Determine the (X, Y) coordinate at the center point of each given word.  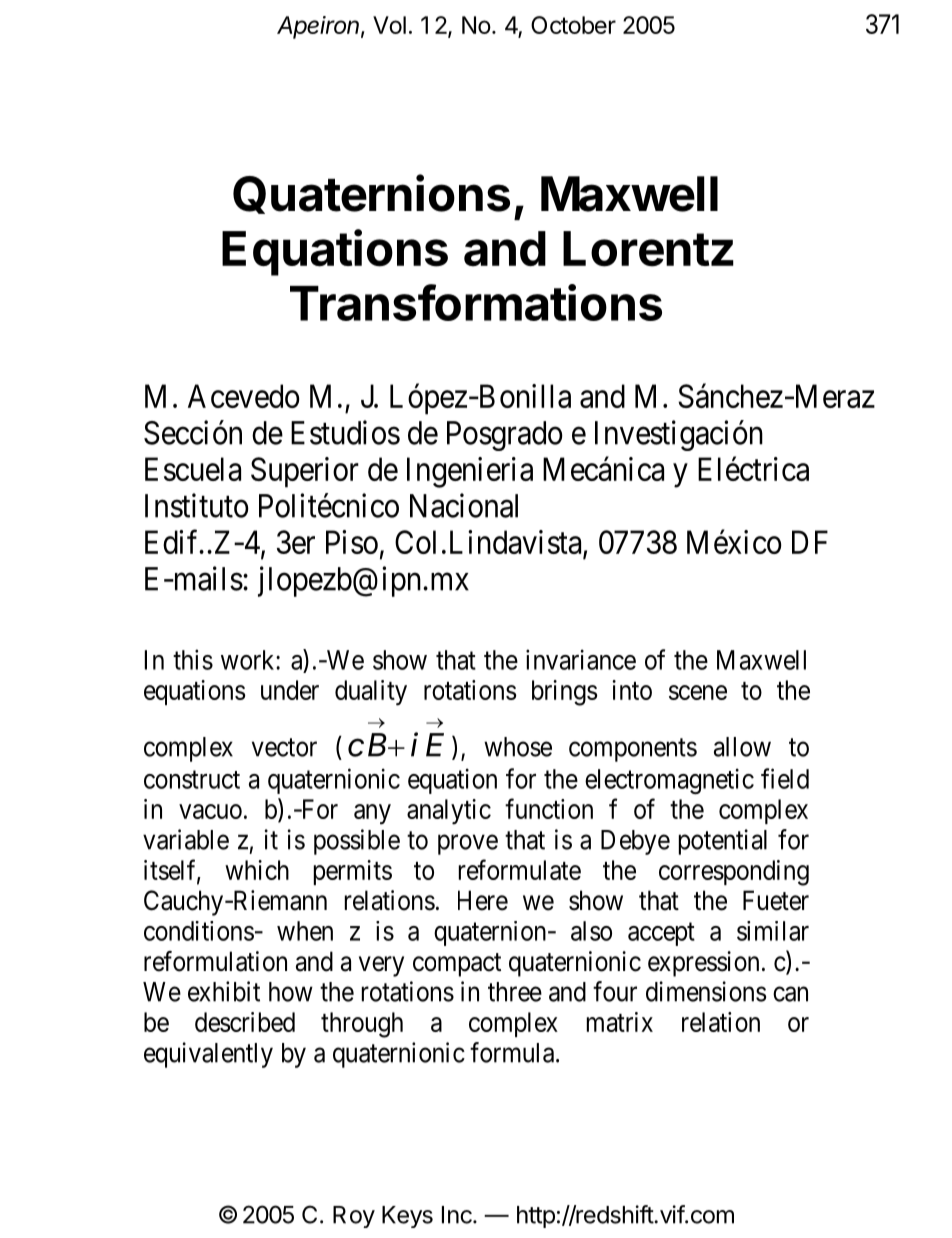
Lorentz (648, 249)
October (573, 25)
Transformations (476, 302)
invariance (581, 659)
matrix (620, 1022)
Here (483, 900)
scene (698, 692)
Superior (305, 472)
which (257, 870)
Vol (389, 25)
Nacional (464, 505)
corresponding (734, 873)
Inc (458, 1215)
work (249, 660)
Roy (354, 1217)
